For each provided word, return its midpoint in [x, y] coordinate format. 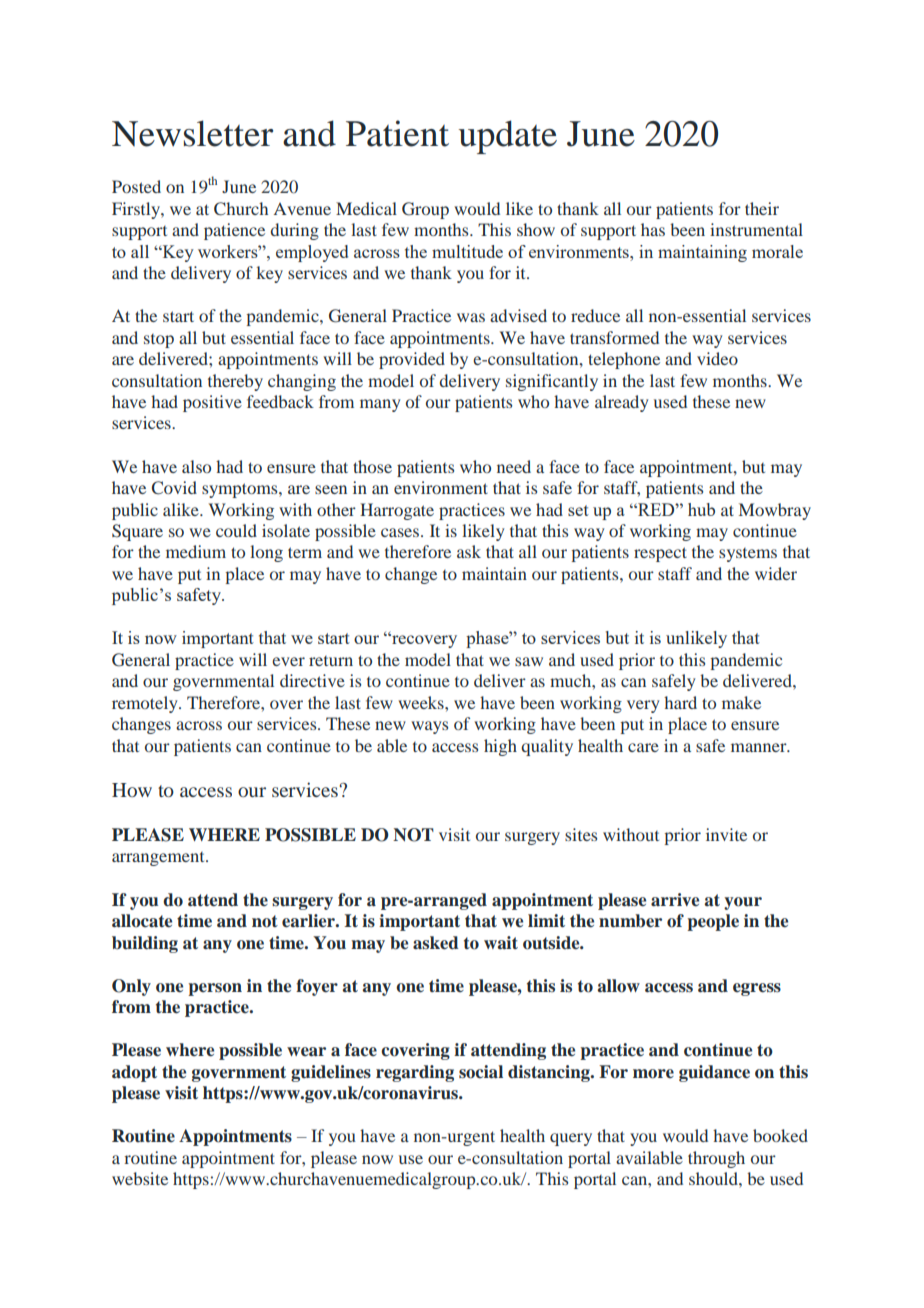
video [717, 358]
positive [212, 403]
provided [412, 360]
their [762, 208]
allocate [142, 921]
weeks [422, 702]
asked [436, 943]
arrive [675, 900]
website [140, 1178]
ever [288, 661]
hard [680, 702]
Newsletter [192, 133]
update [508, 137]
